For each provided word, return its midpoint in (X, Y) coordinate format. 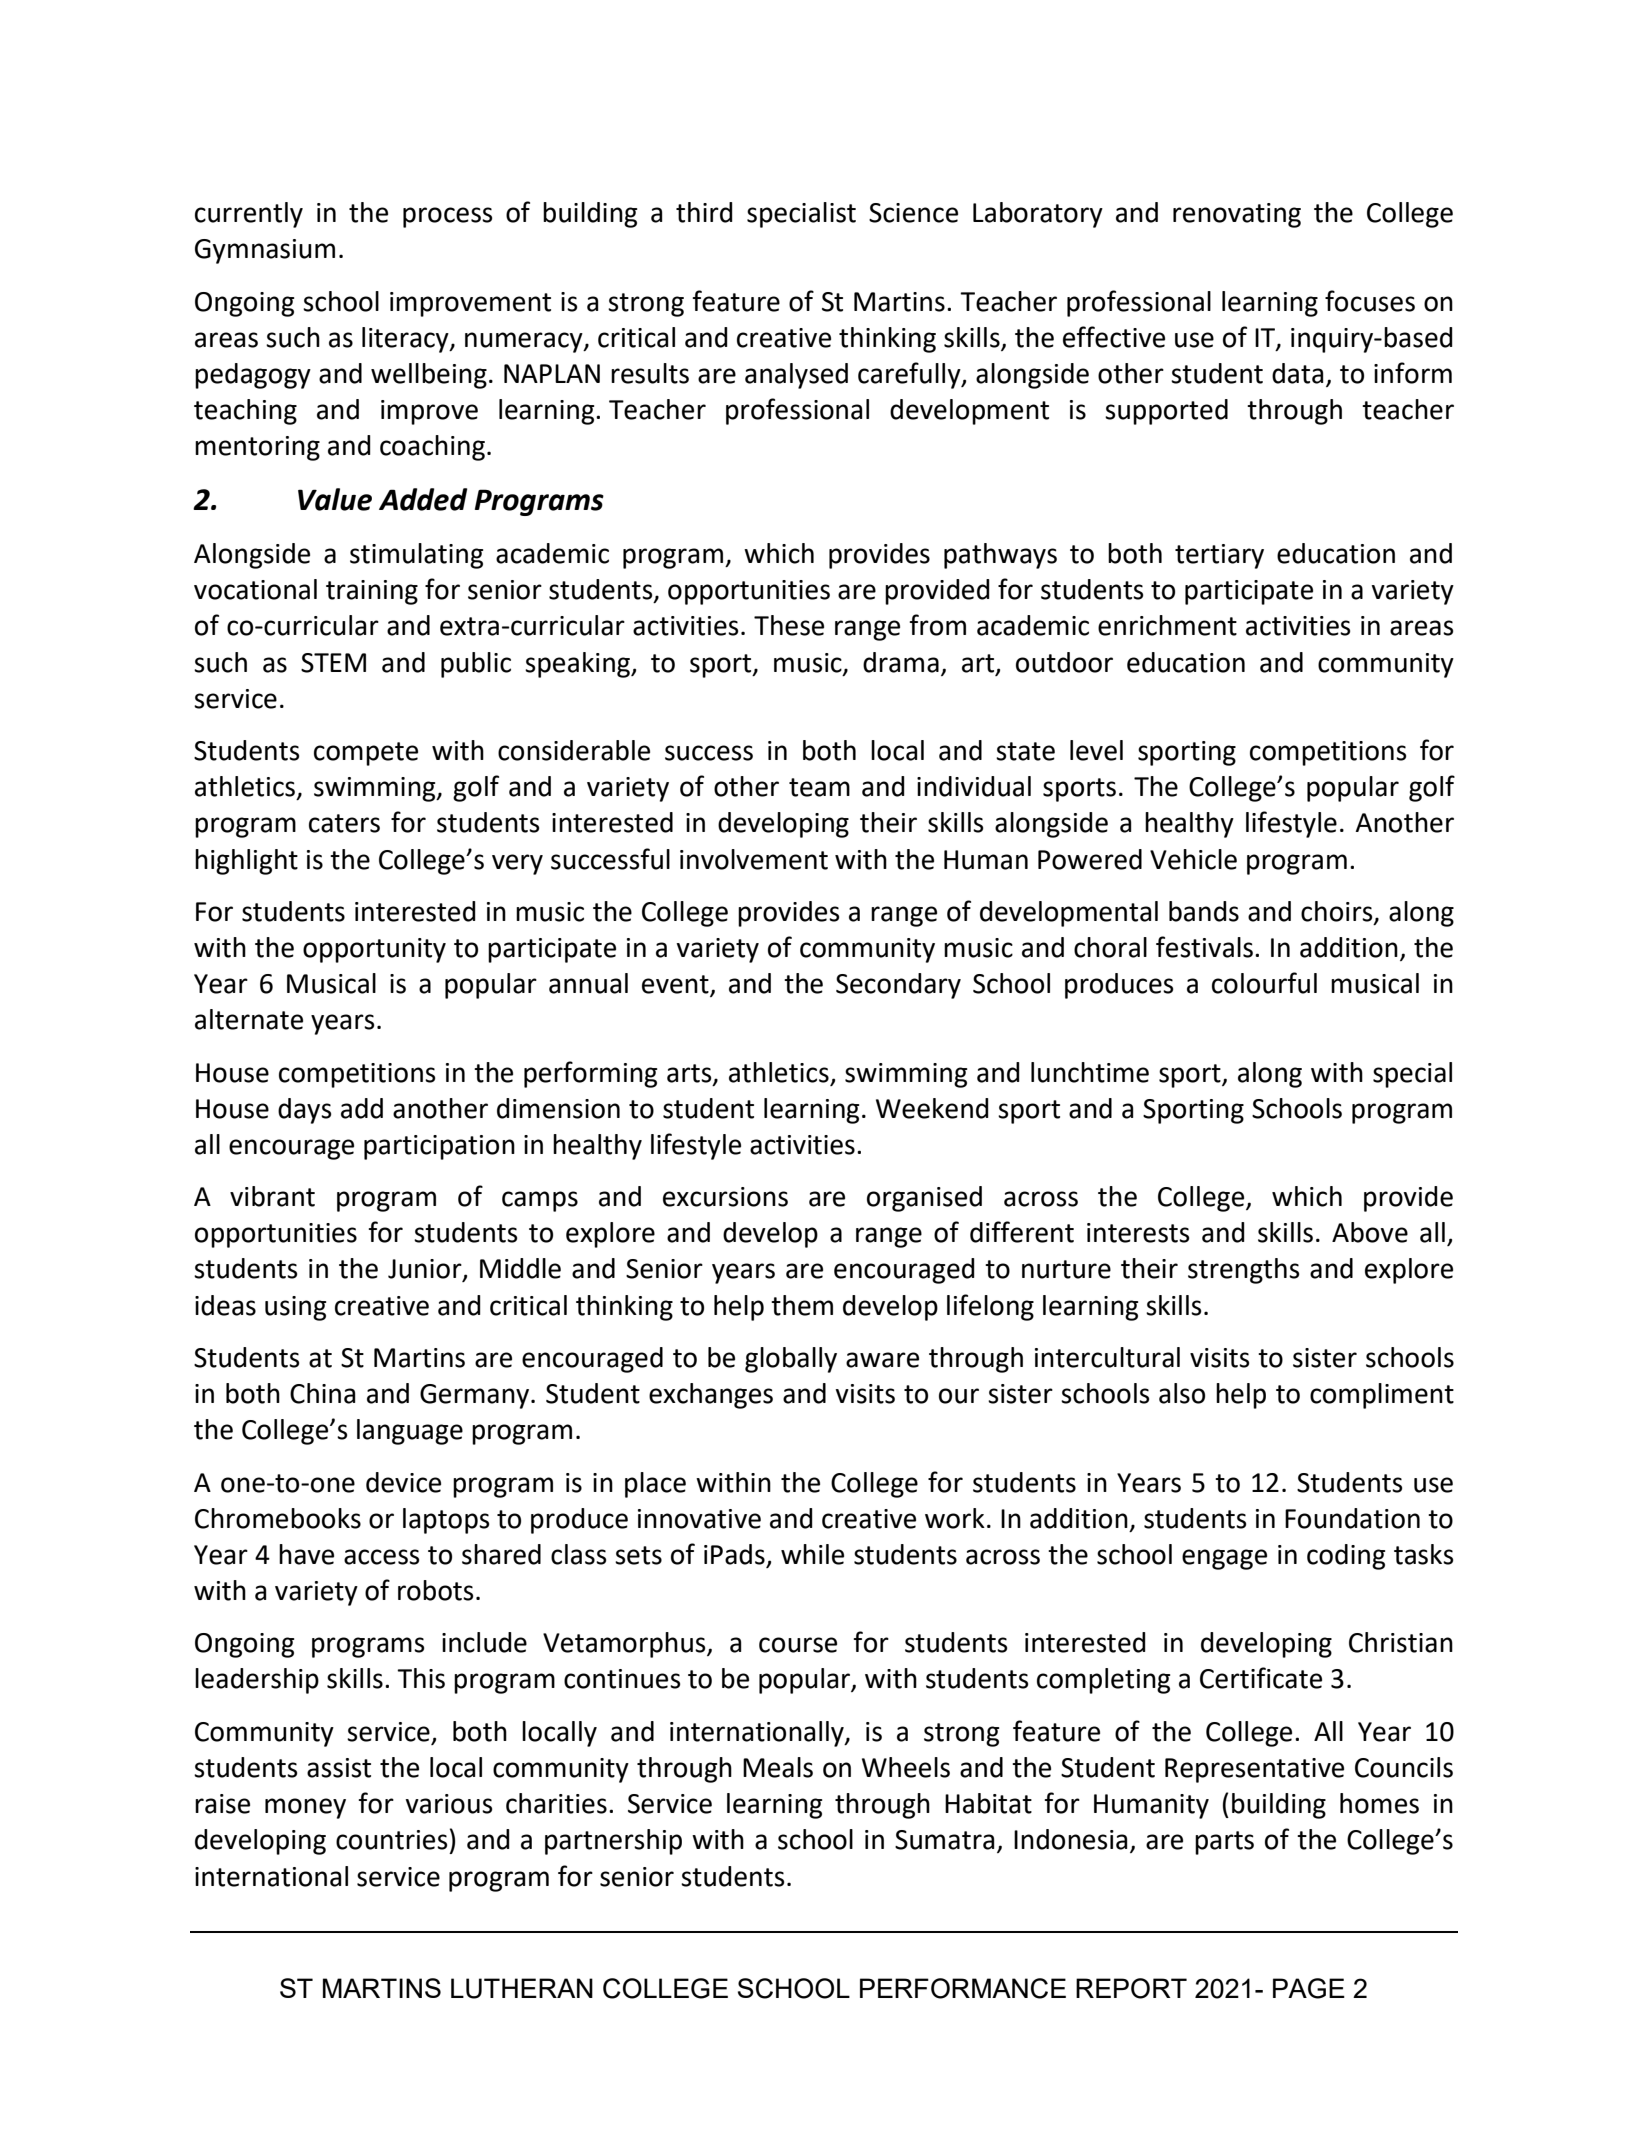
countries (391, 1840)
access (381, 1557)
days (304, 1111)
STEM (333, 663)
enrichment (1167, 625)
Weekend (932, 1108)
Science (913, 213)
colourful (1264, 983)
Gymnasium (265, 251)
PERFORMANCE (963, 1988)
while (812, 1554)
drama (901, 662)
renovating (1237, 215)
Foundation (1352, 1518)
